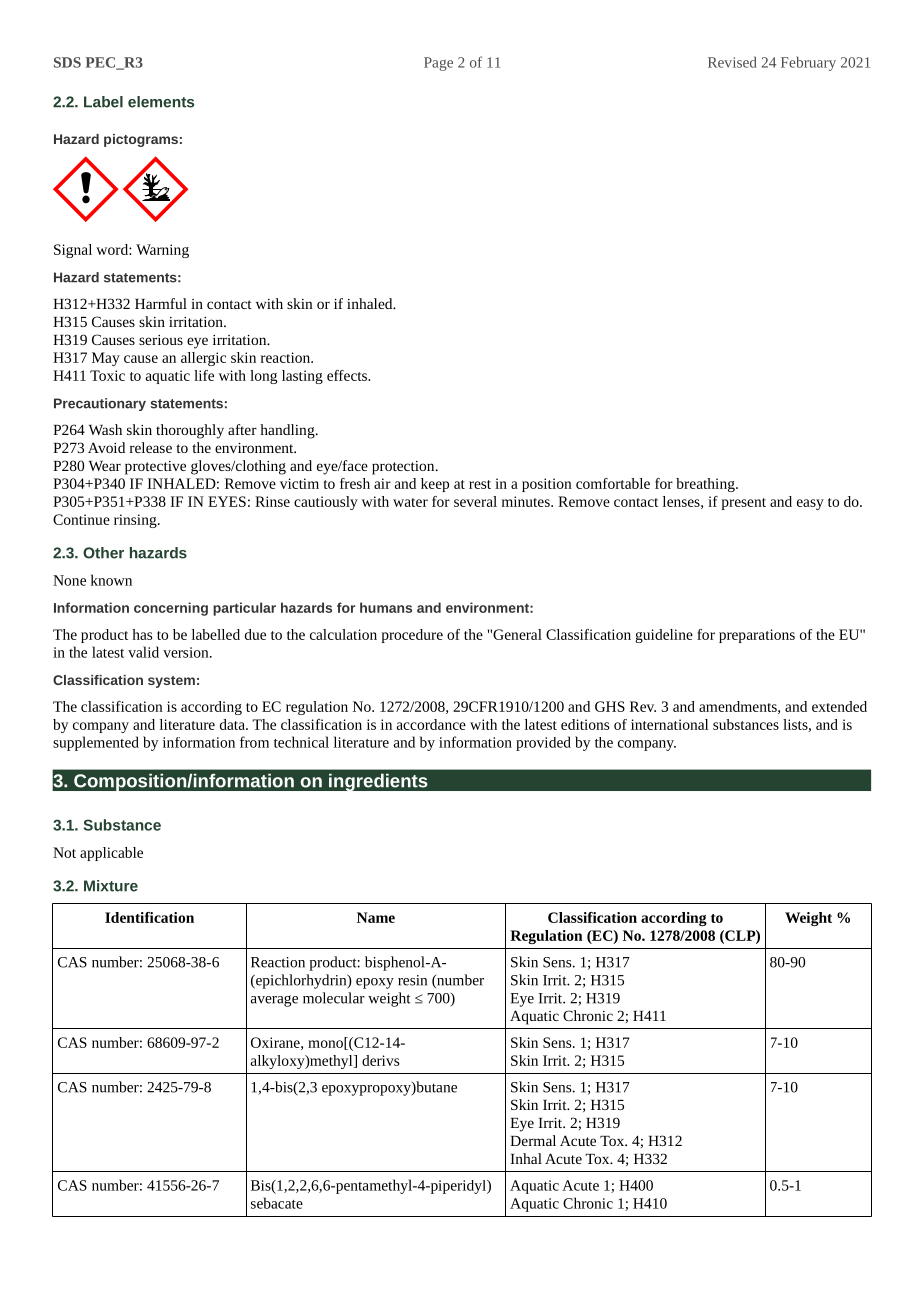 This page has width=924, height=1308. Describe the element at coordinates (706, 485) in the page. I see `breathing` at that location.
